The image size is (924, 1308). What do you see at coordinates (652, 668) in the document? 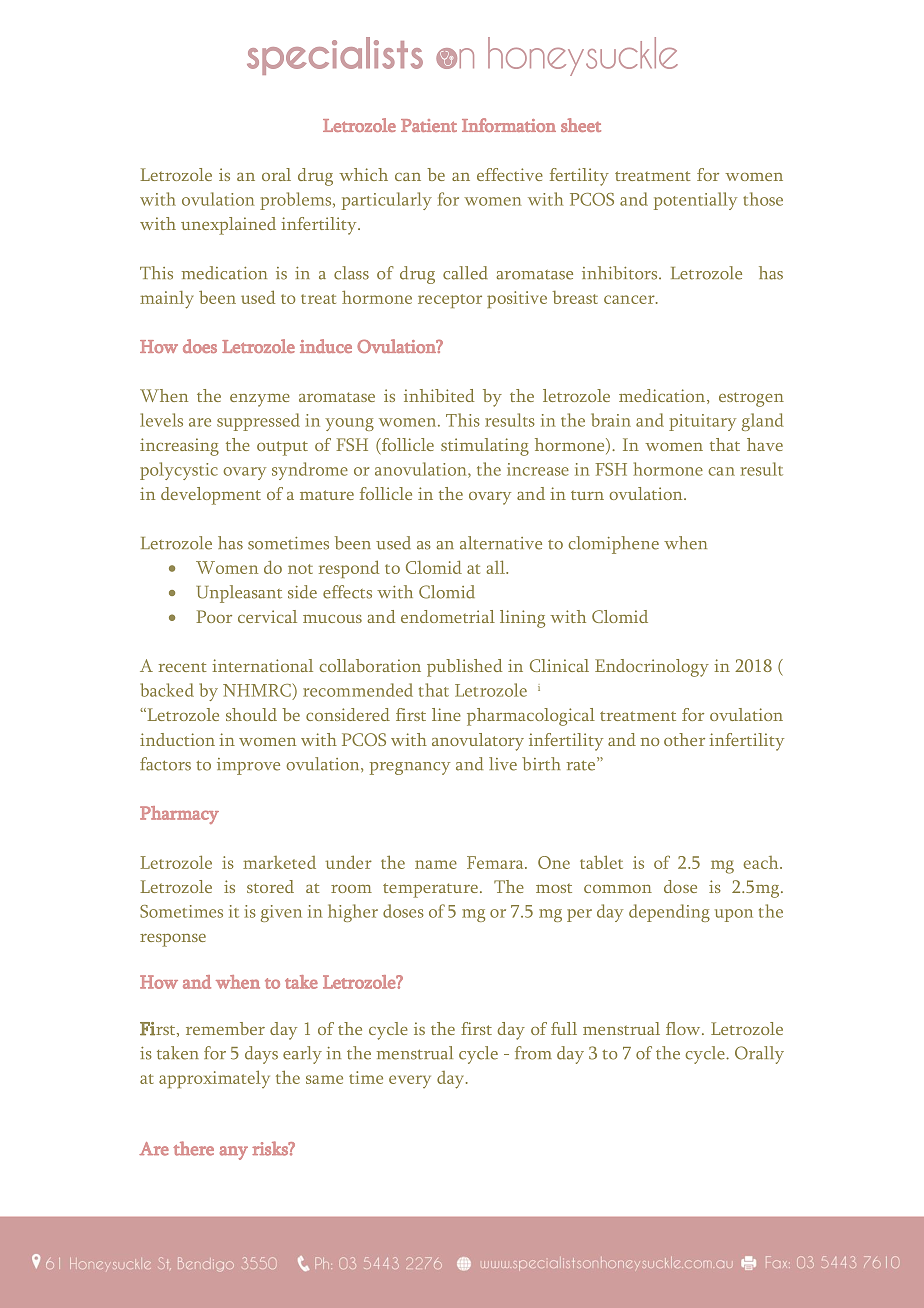
I see `Endocrinology` at bounding box center [652, 668].
